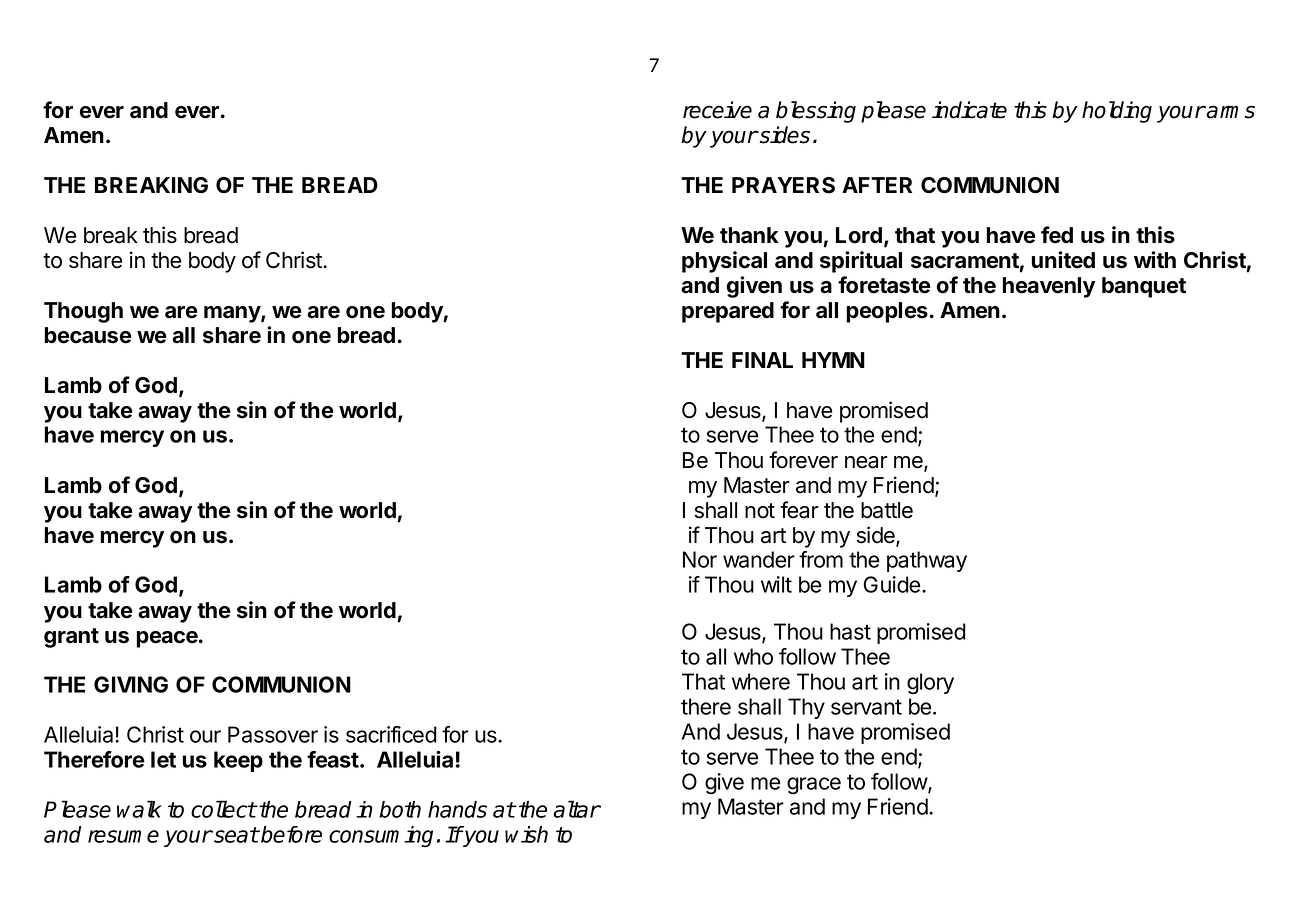 The width and height of the image is (1308, 924). I want to click on collect, so click(223, 809).
